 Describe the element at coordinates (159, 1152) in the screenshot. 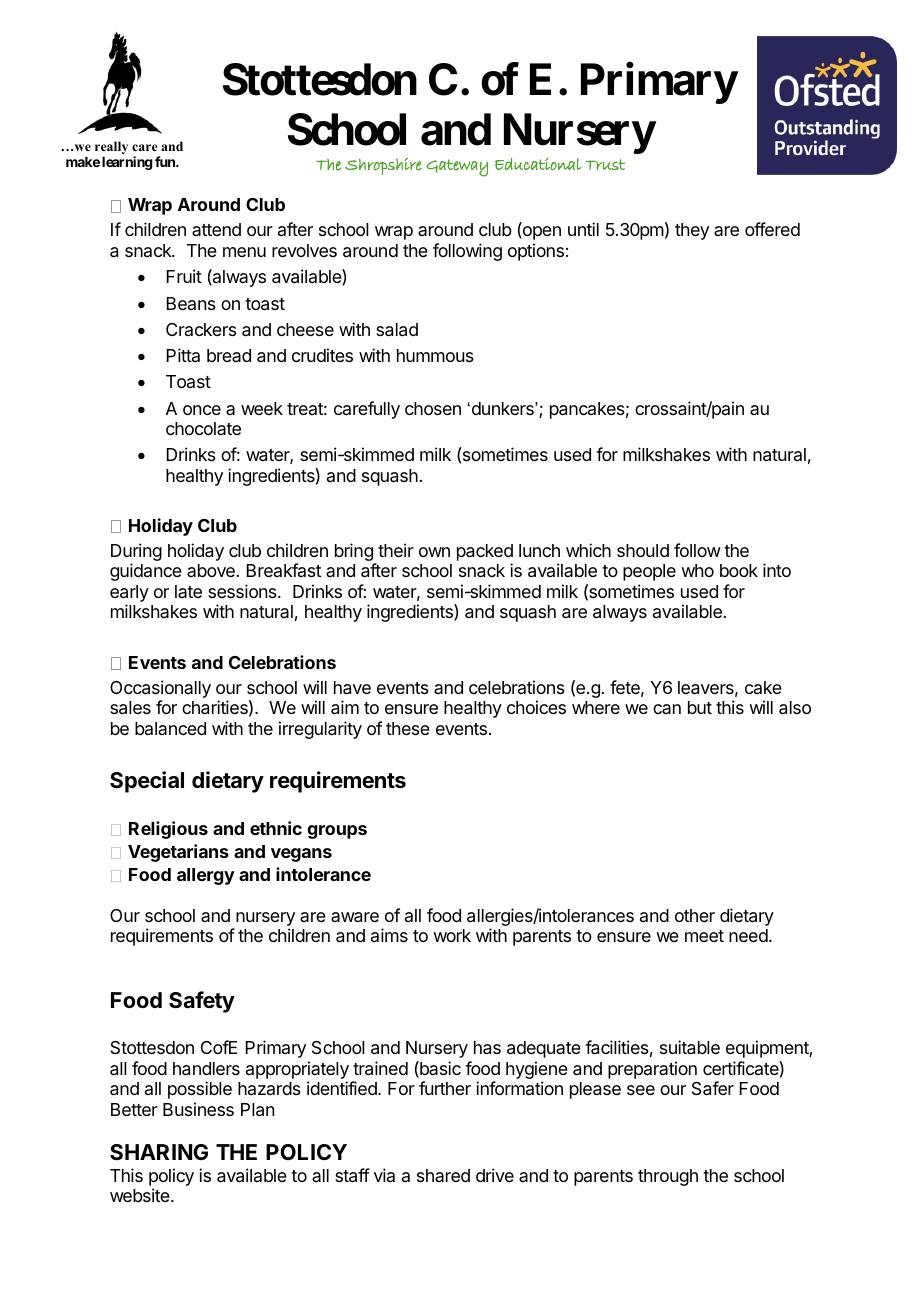

I see `SHARING` at that location.
